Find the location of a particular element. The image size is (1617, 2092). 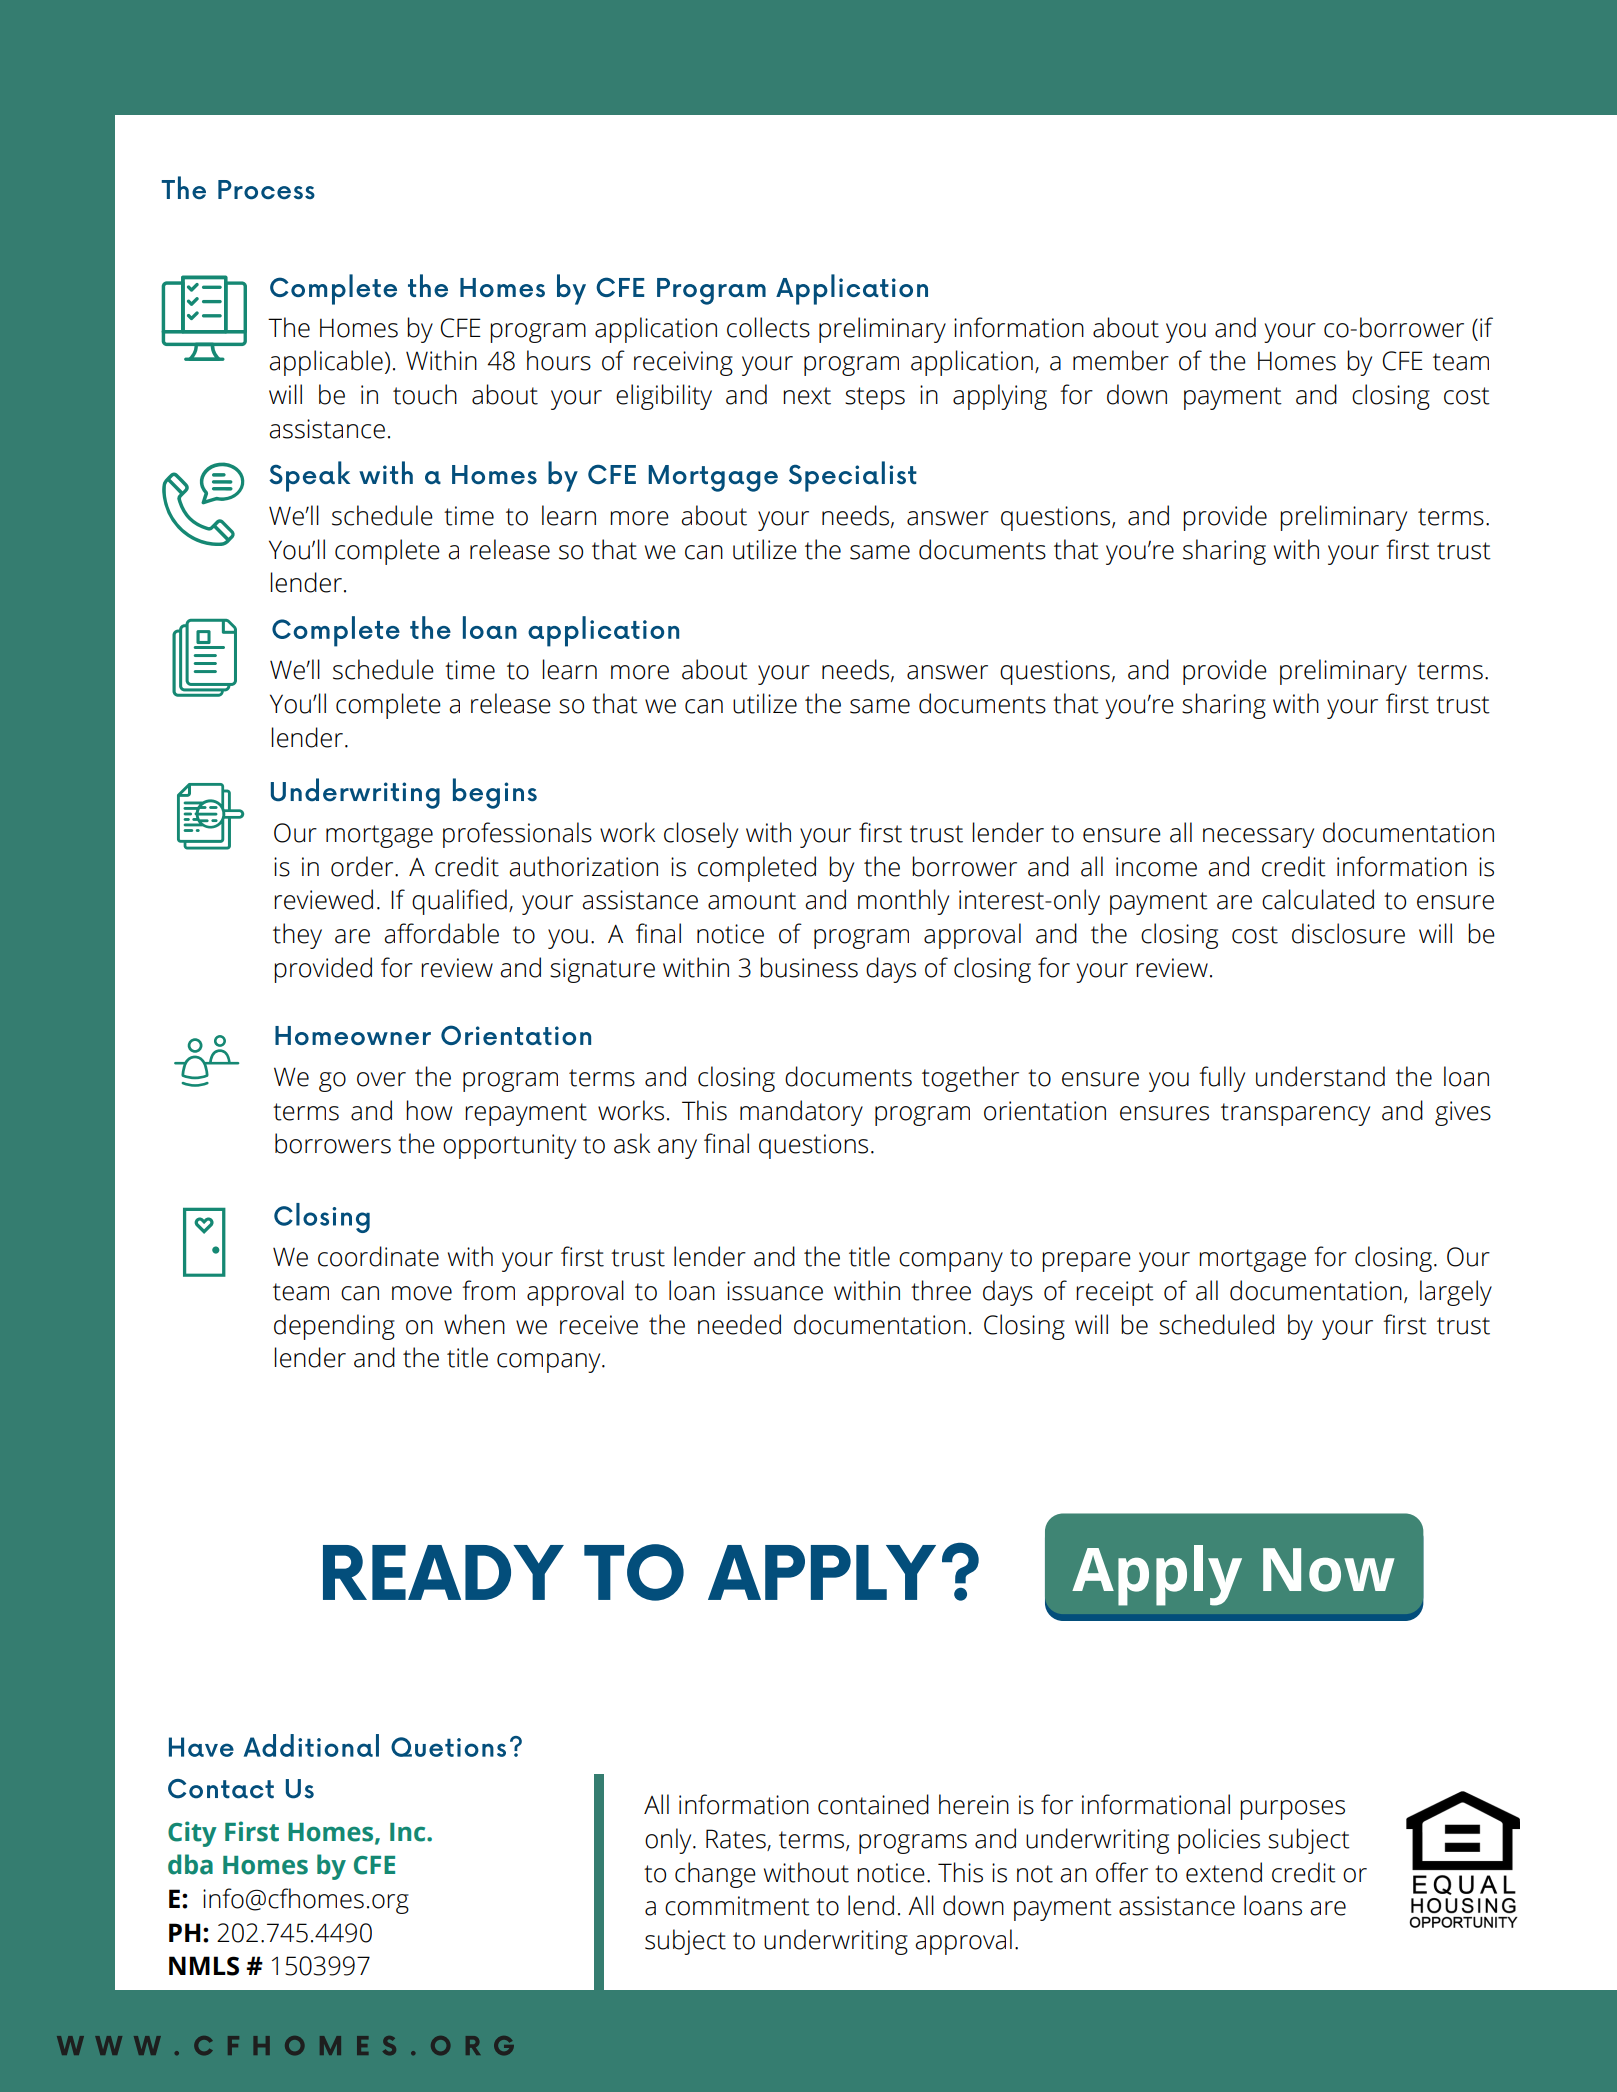

understand is located at coordinates (1320, 1076).
